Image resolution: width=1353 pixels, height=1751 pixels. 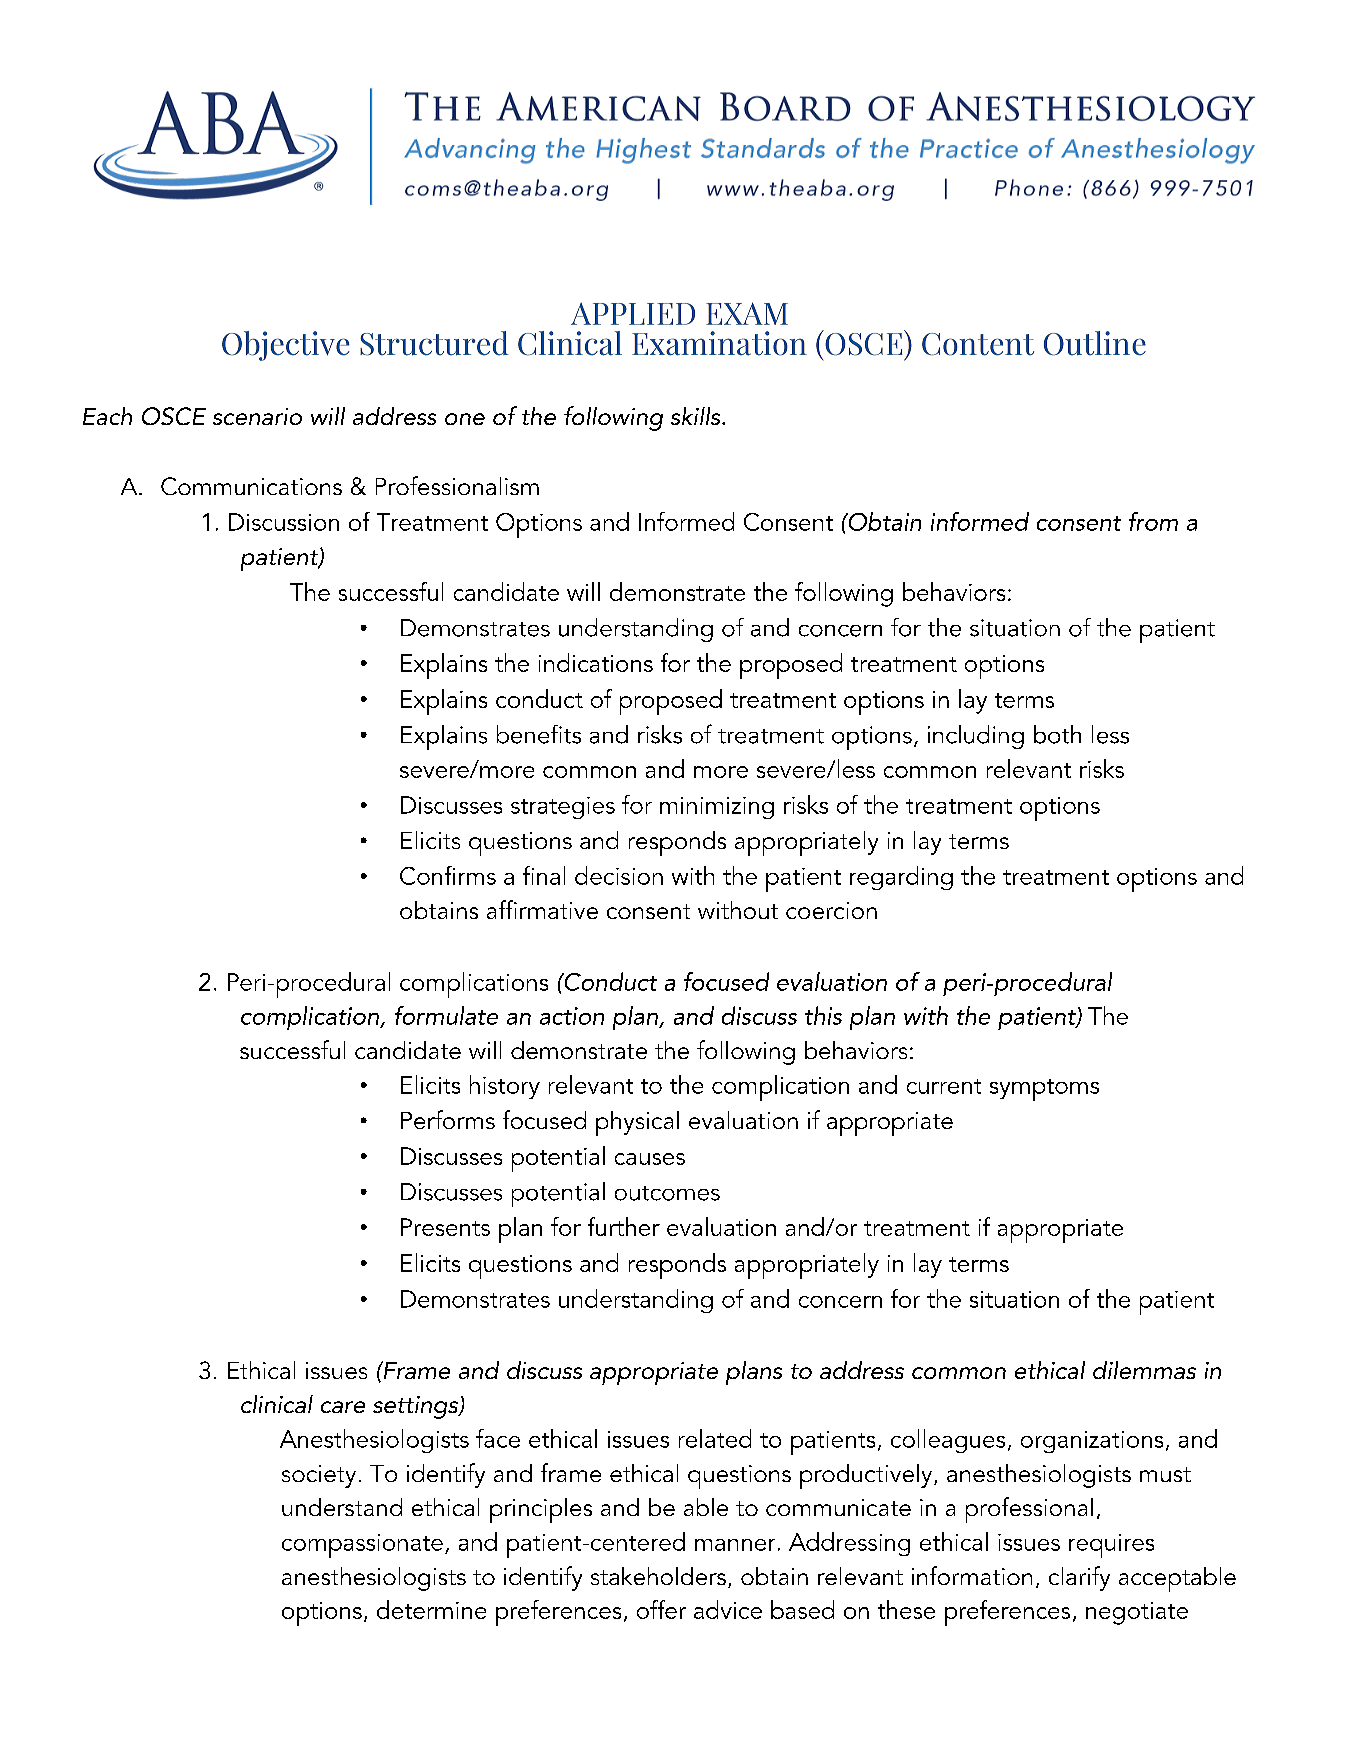 What do you see at coordinates (446, 1015) in the screenshot?
I see `formulate` at bounding box center [446, 1015].
